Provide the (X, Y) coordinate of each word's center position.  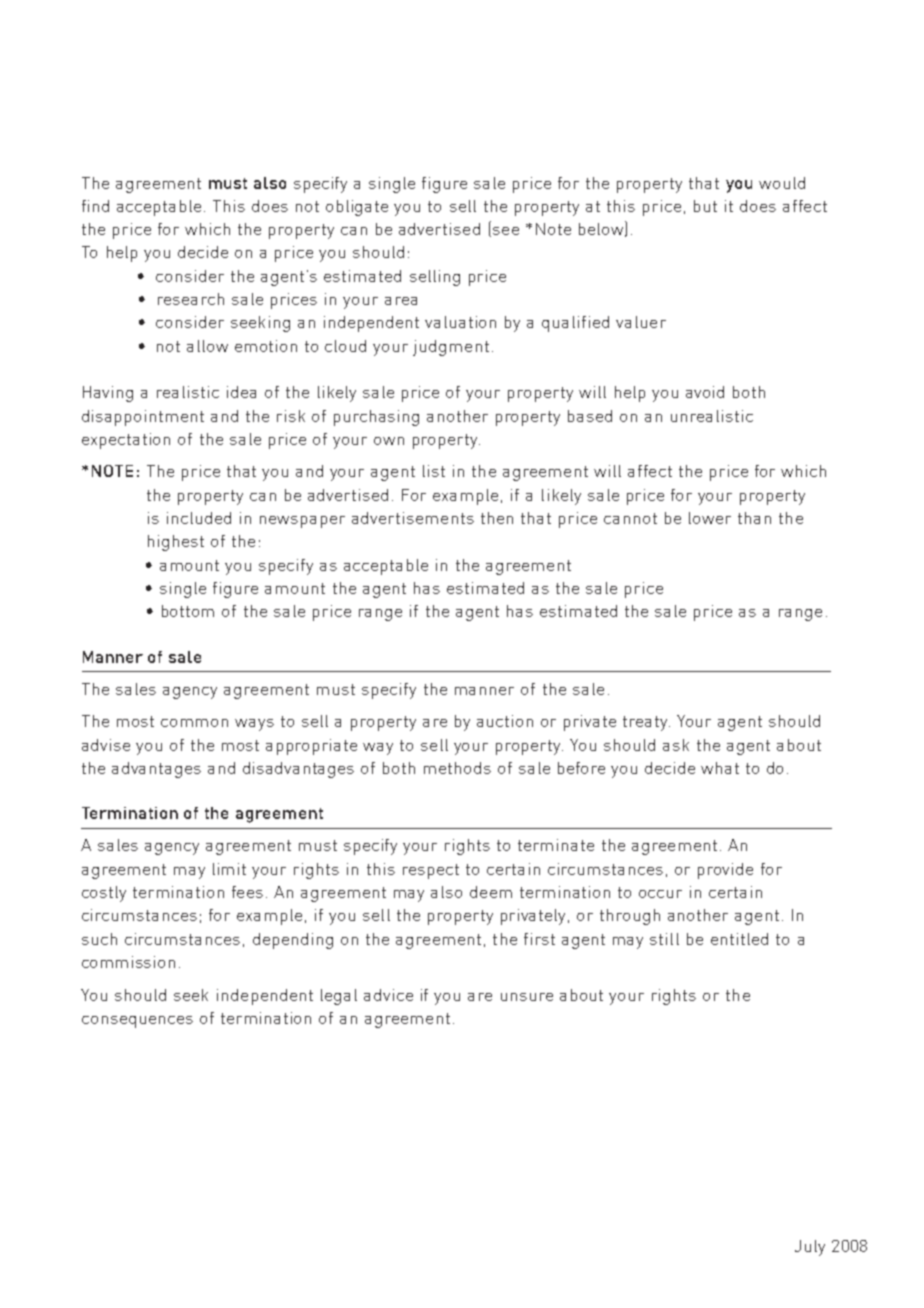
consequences (137, 1022)
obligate (357, 208)
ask (676, 745)
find (95, 206)
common (194, 723)
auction (505, 721)
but (705, 206)
